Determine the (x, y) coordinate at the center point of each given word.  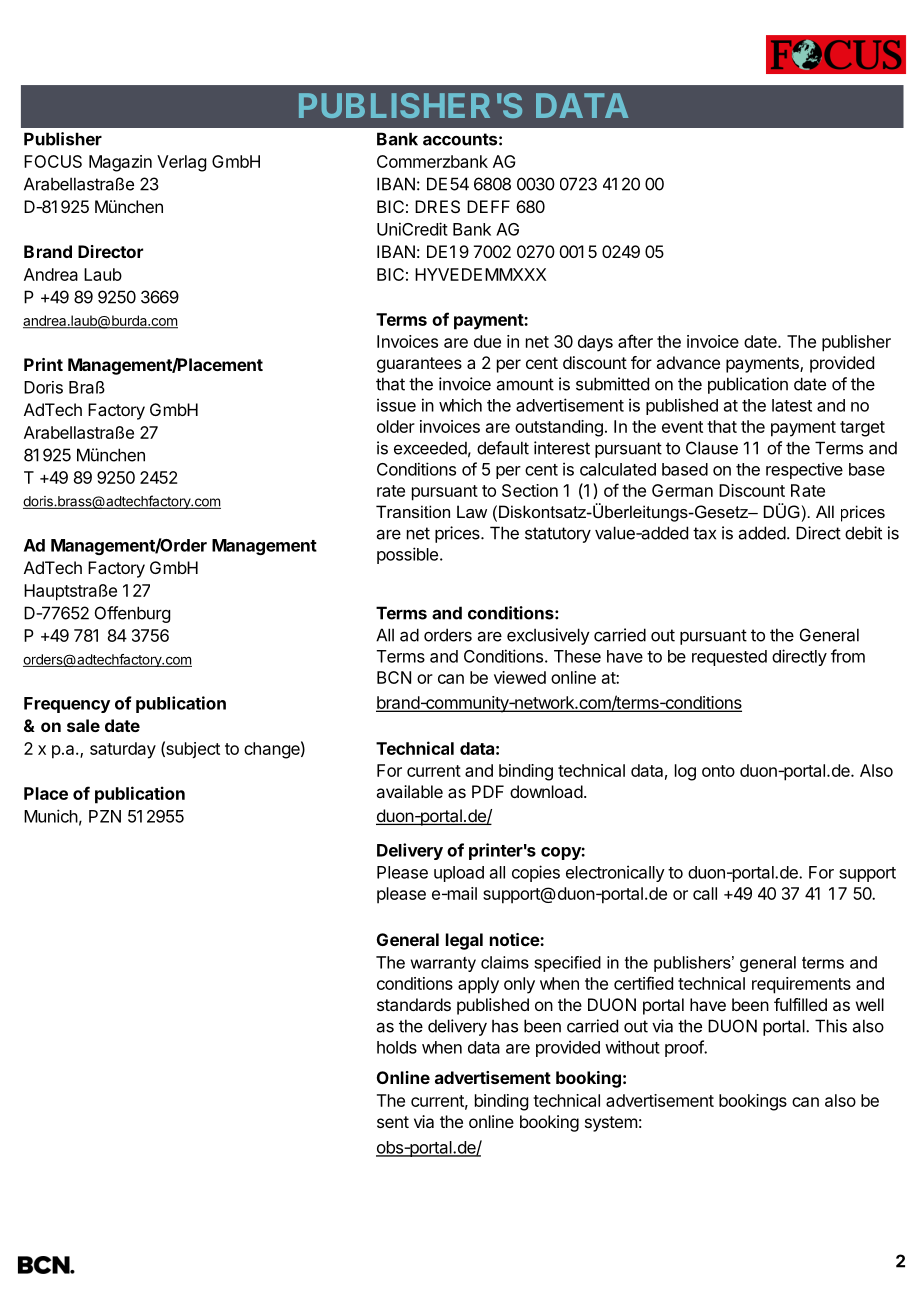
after (635, 341)
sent (393, 1122)
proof (685, 1048)
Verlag (181, 163)
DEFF (488, 206)
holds (397, 1047)
